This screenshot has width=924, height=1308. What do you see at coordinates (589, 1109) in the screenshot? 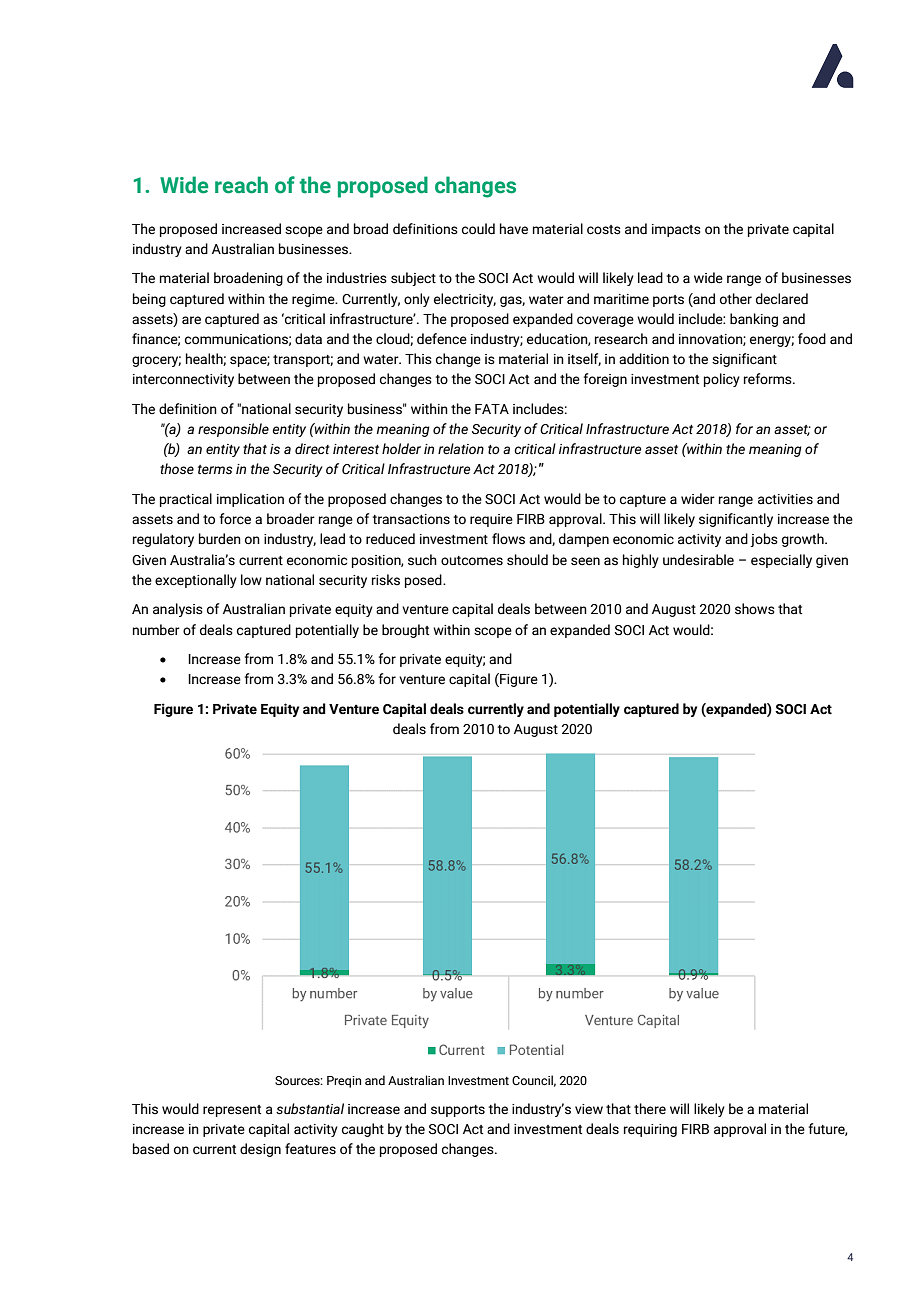
I see `view` at bounding box center [589, 1109].
